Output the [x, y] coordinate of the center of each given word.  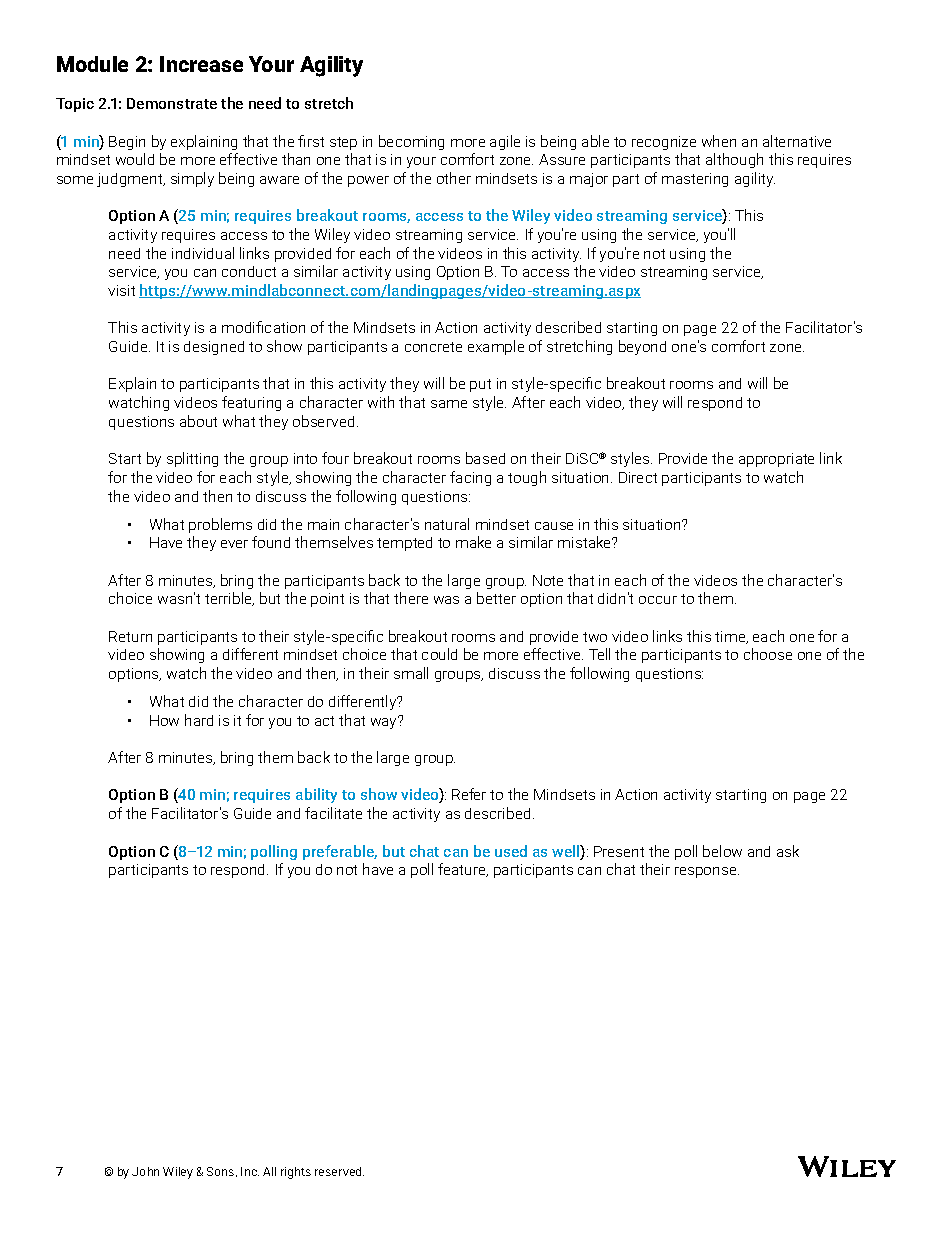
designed [214, 348]
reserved [339, 1171]
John [145, 1171]
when [719, 141]
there [411, 598]
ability [316, 795]
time [731, 637]
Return [130, 636]
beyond [642, 347]
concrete [433, 347]
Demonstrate [172, 103]
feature [463, 870]
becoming [411, 142]
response [707, 872]
